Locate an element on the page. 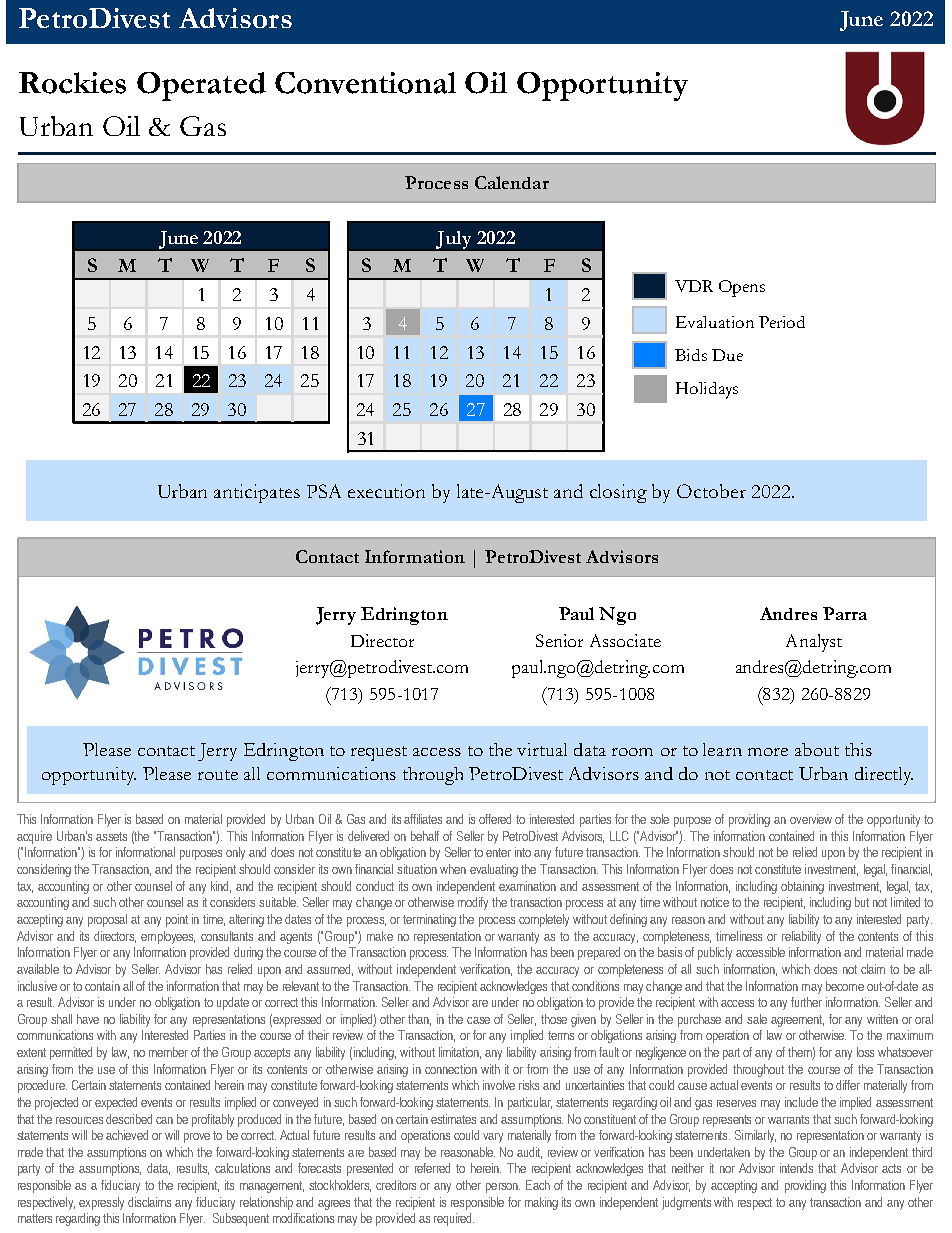 This image has height=1233, width=952. PSA is located at coordinates (324, 491).
